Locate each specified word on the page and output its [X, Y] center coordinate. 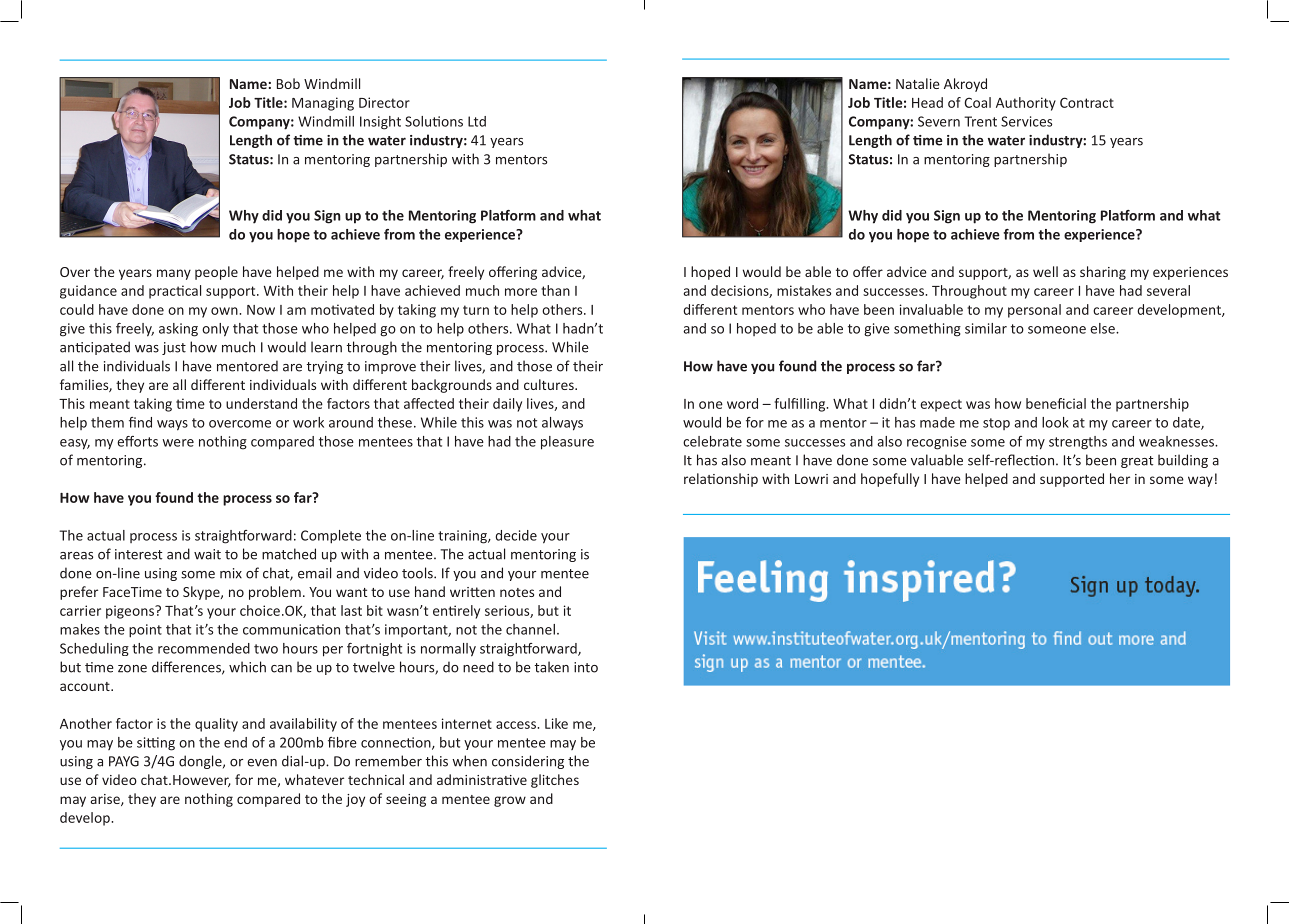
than [555, 290]
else [1103, 328]
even [262, 763]
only [215, 330]
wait [207, 554]
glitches [555, 781]
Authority [1026, 104]
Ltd [477, 121]
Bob [288, 83]
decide [516, 535]
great [1137, 462]
